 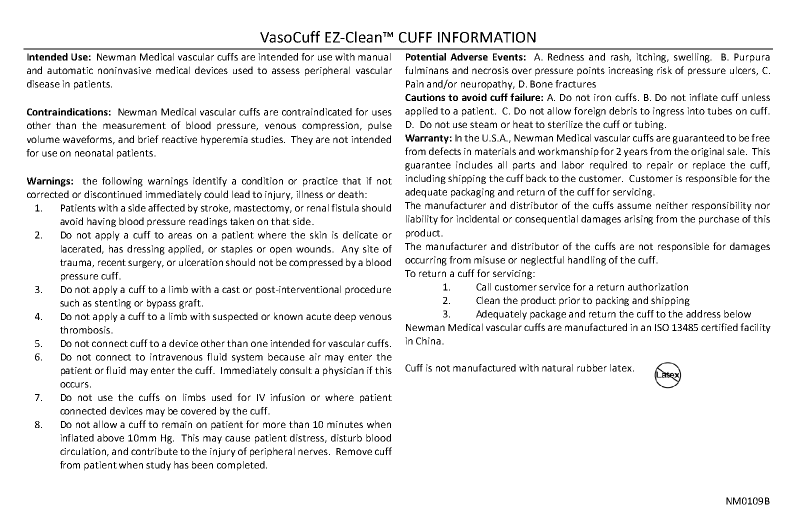 I want to click on risk, so click(x=664, y=70).
